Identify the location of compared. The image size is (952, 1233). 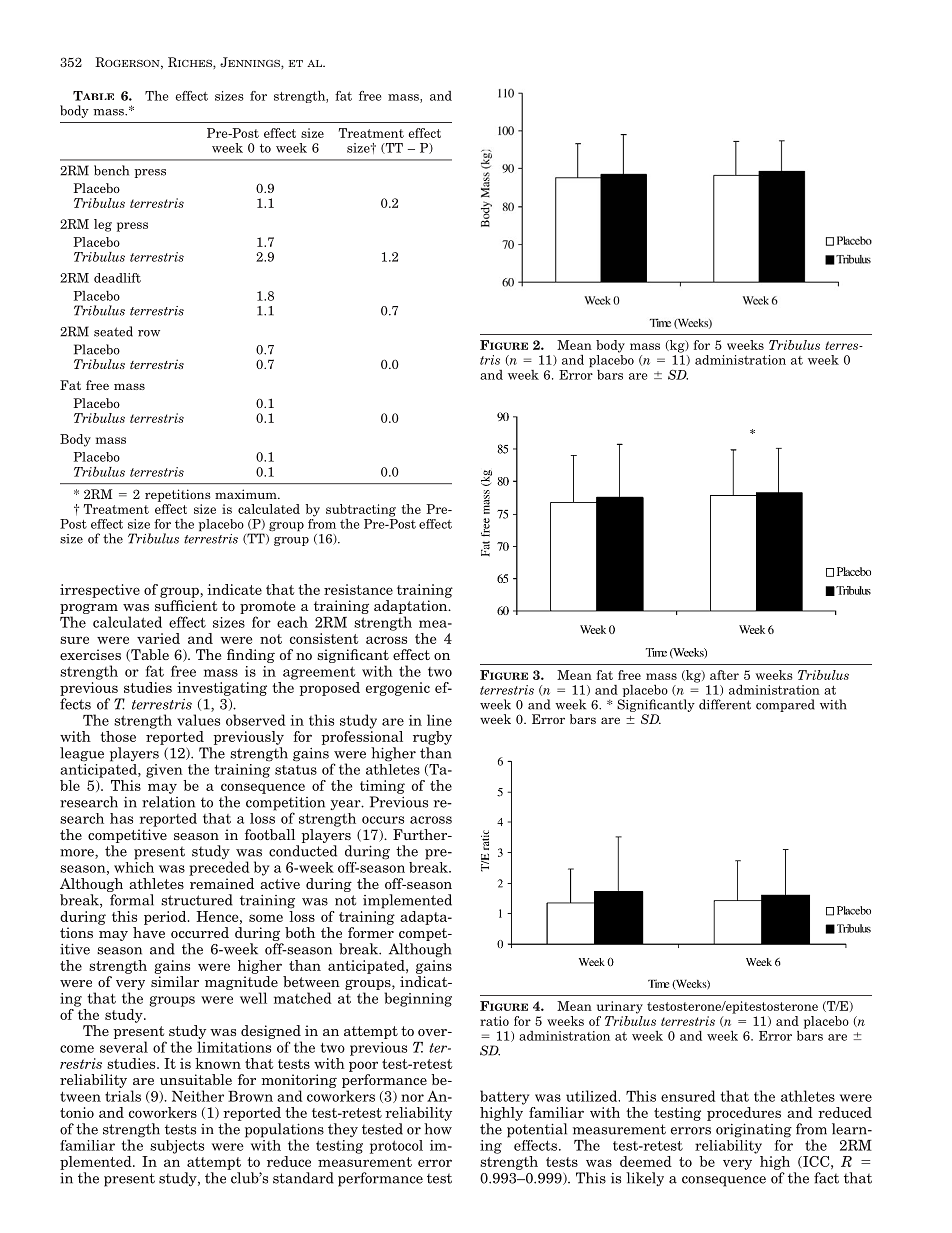
(785, 705).
